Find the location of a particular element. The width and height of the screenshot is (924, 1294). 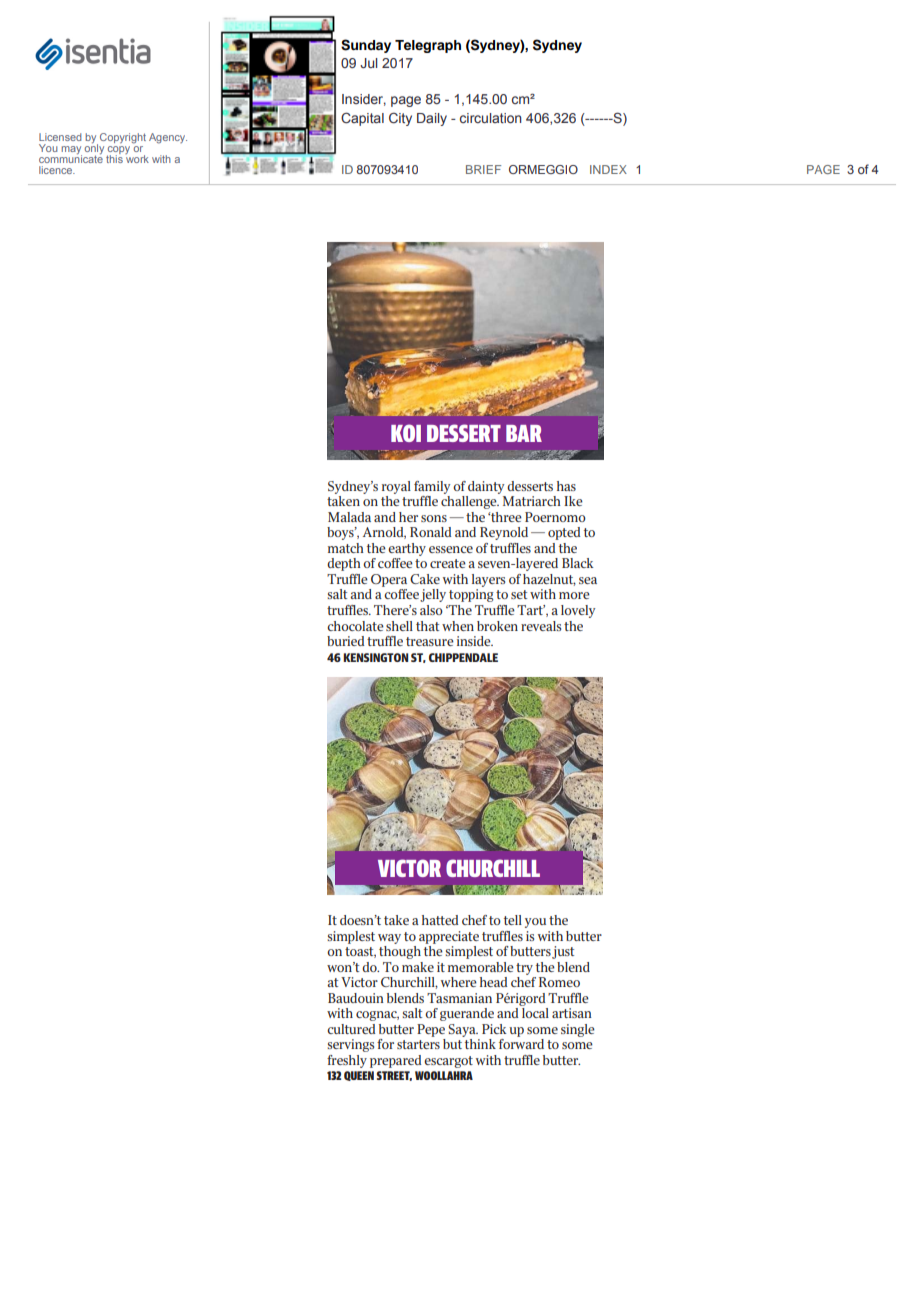

circulation is located at coordinates (491, 118).
